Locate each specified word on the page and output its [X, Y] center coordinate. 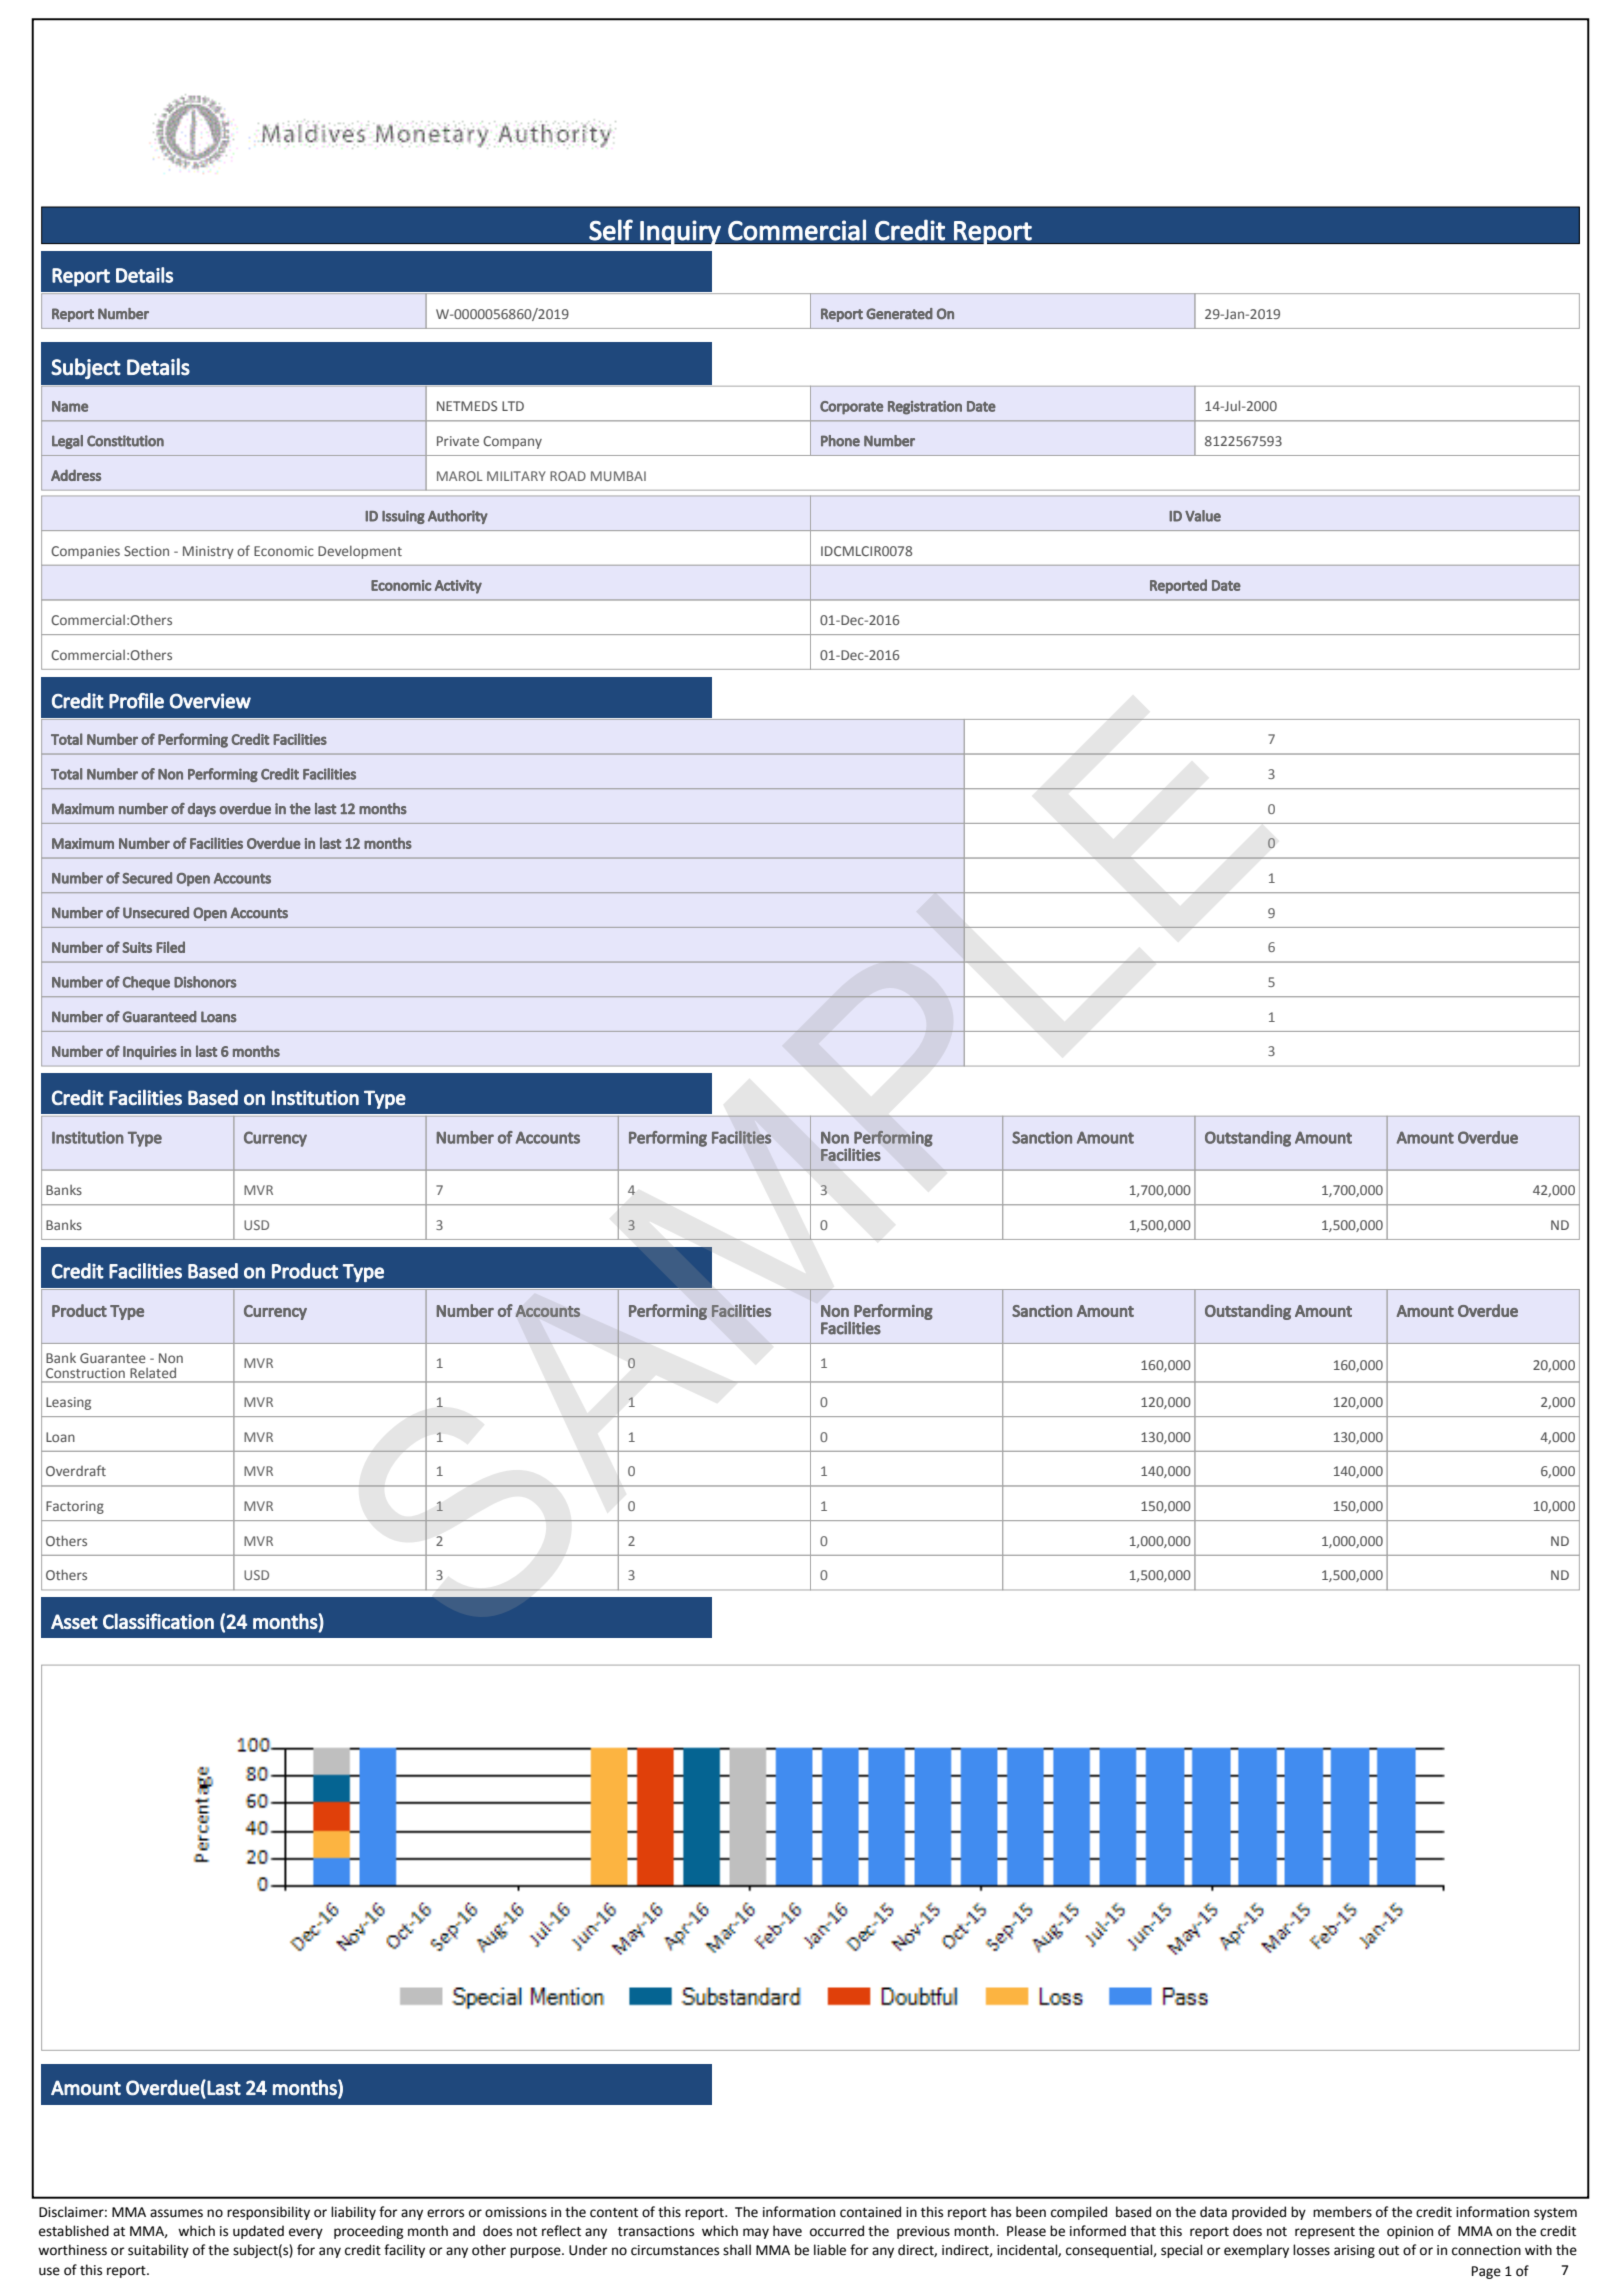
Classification [158, 1621]
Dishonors [205, 982]
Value [1203, 516]
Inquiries [150, 1053]
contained [870, 2212]
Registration [925, 408]
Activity [458, 587]
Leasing [68, 1403]
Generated [899, 314]
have [787, 2231]
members [1342, 2212]
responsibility [268, 2213]
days [202, 810]
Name [70, 406]
